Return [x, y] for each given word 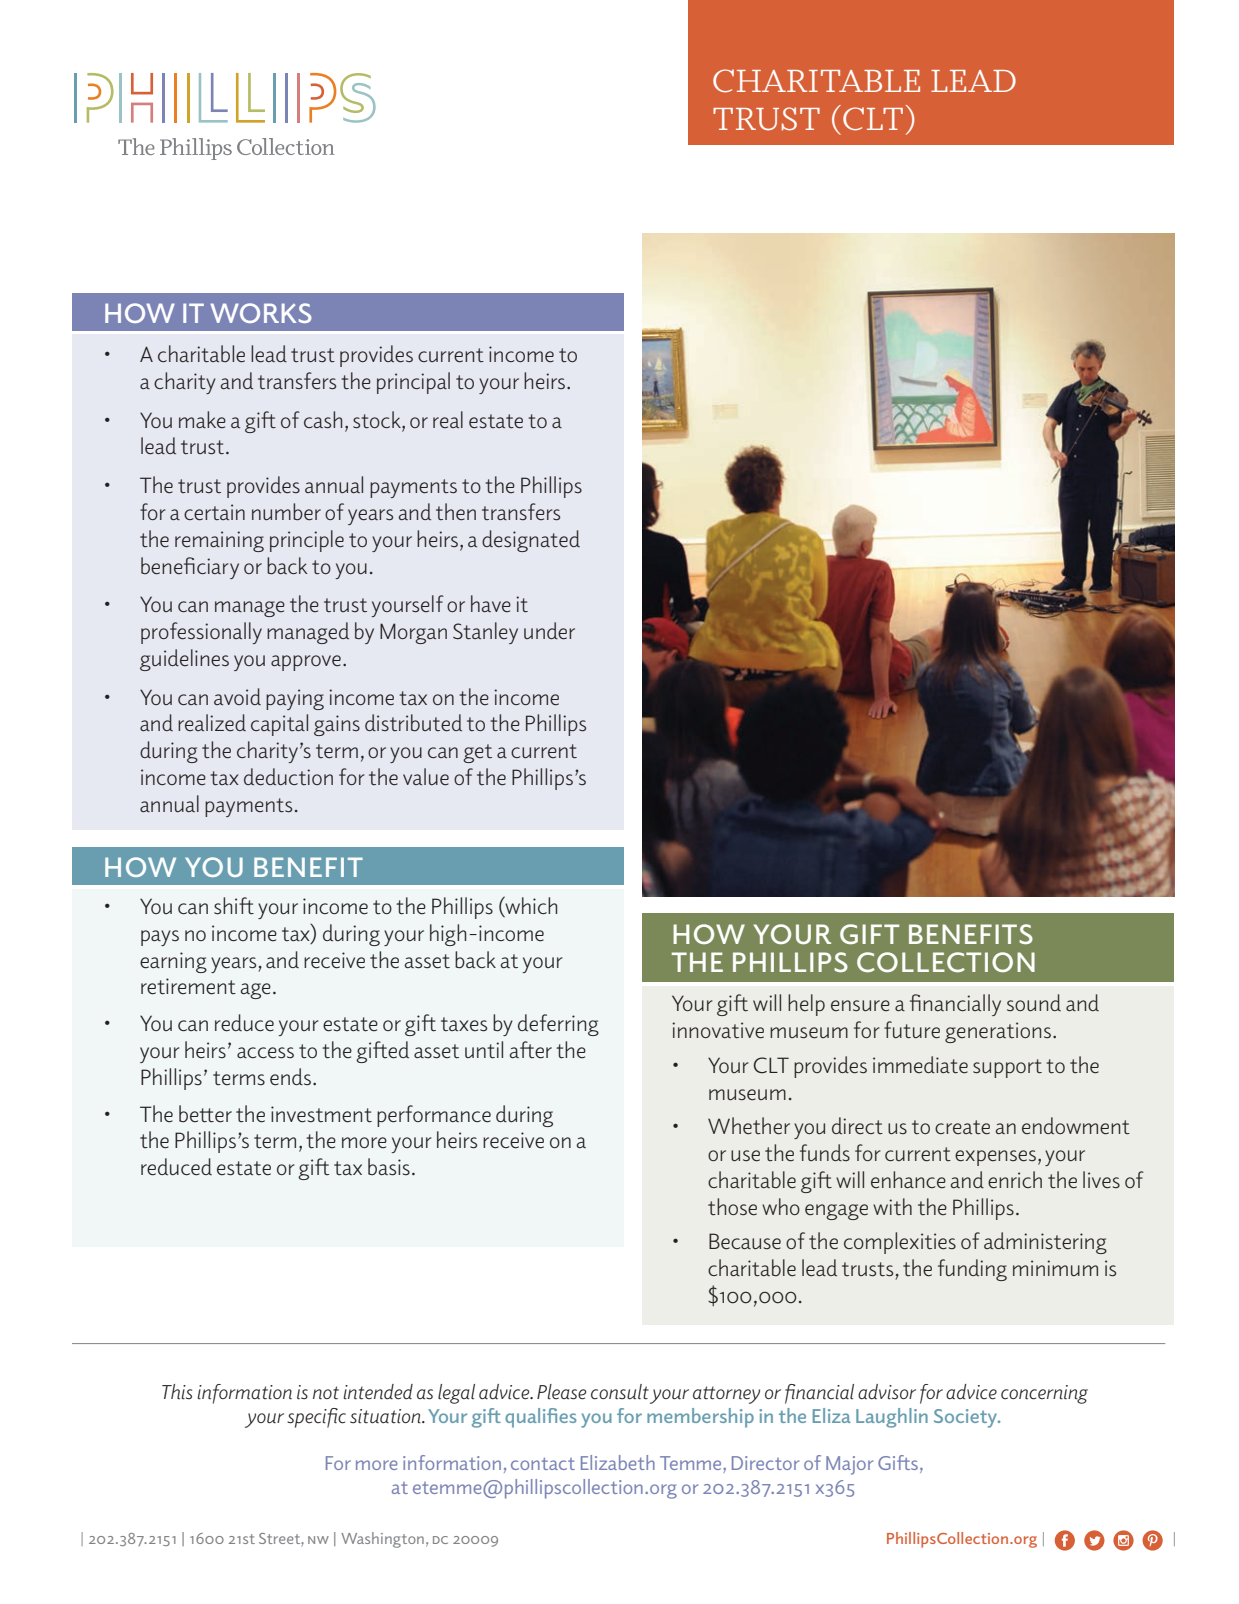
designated [531, 541]
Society [967, 1418]
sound [1034, 1003]
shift [234, 906]
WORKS [260, 313]
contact [543, 1464]
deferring [558, 1025]
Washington [382, 1540]
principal [413, 383]
